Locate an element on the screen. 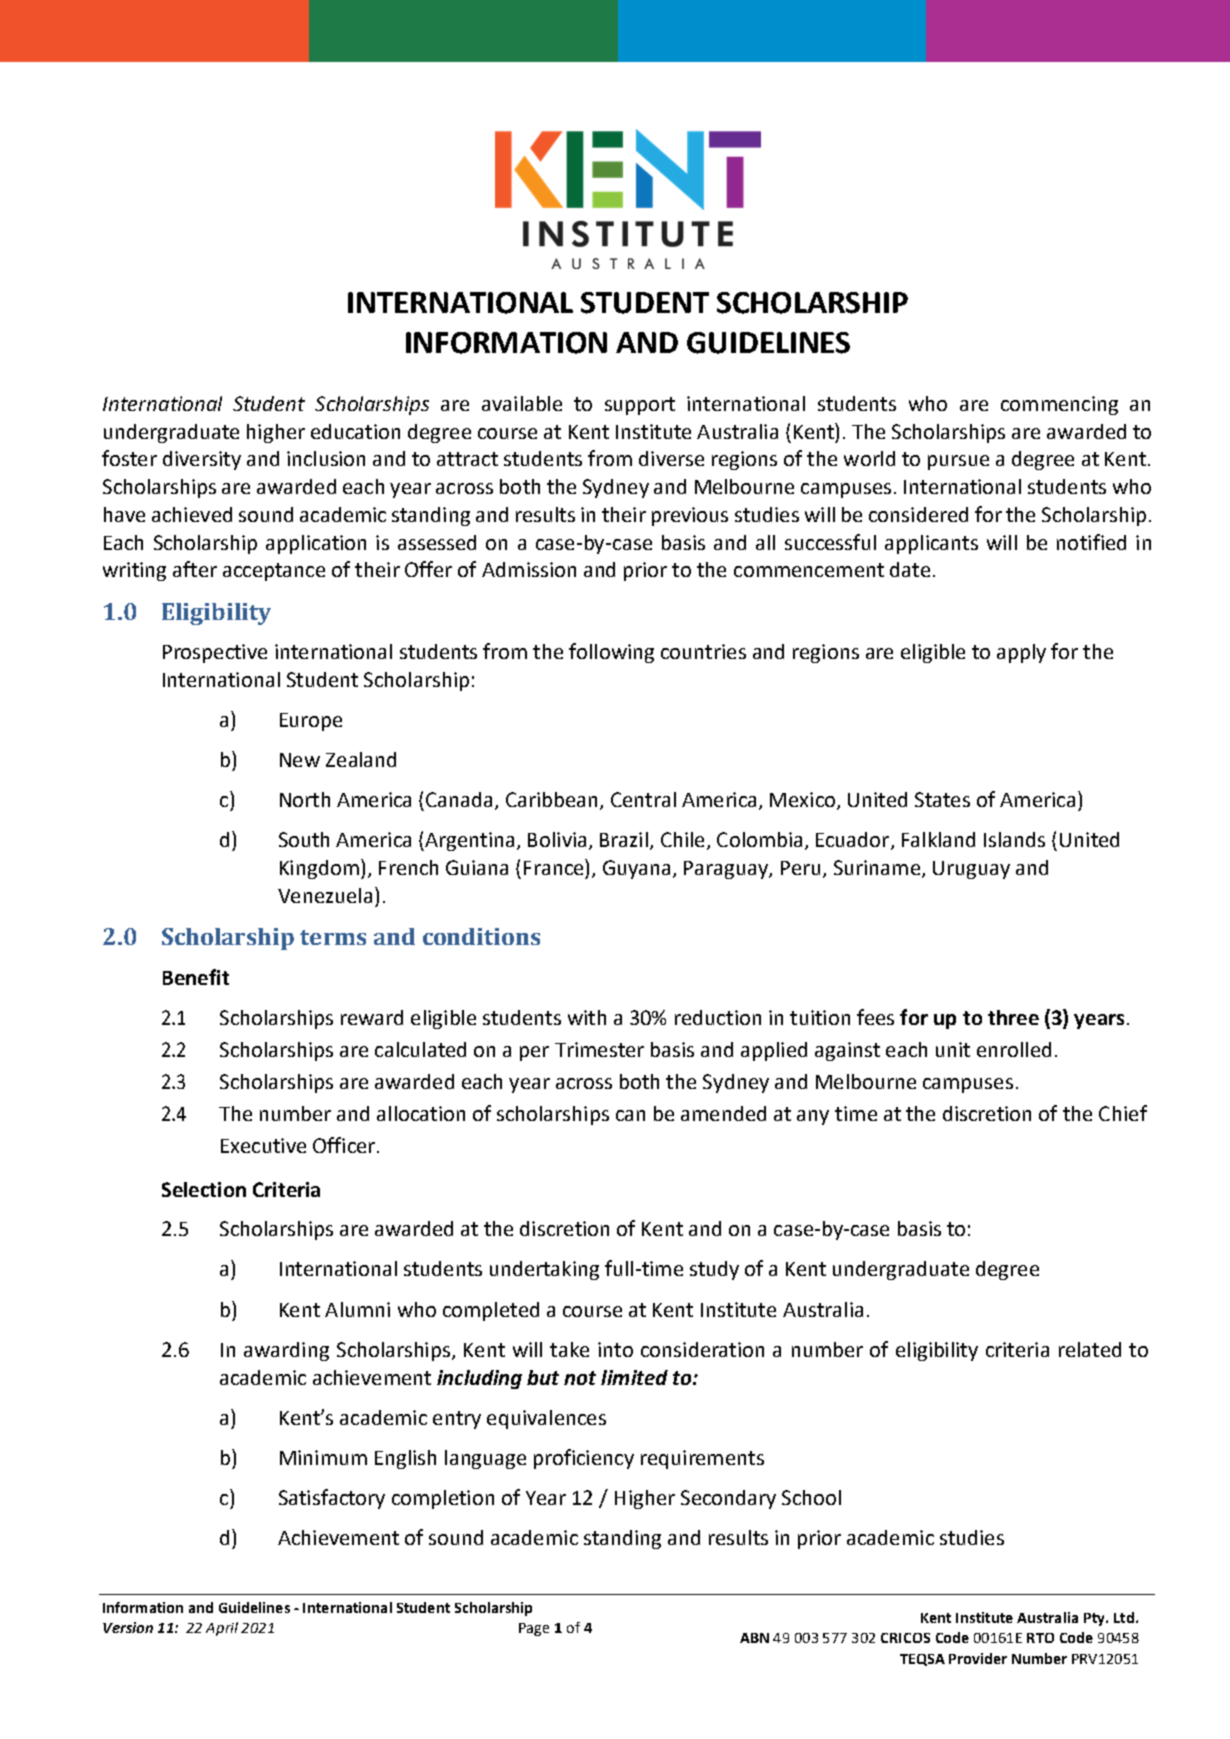 This screenshot has height=1739, width=1230. diversity is located at coordinates (202, 460).
